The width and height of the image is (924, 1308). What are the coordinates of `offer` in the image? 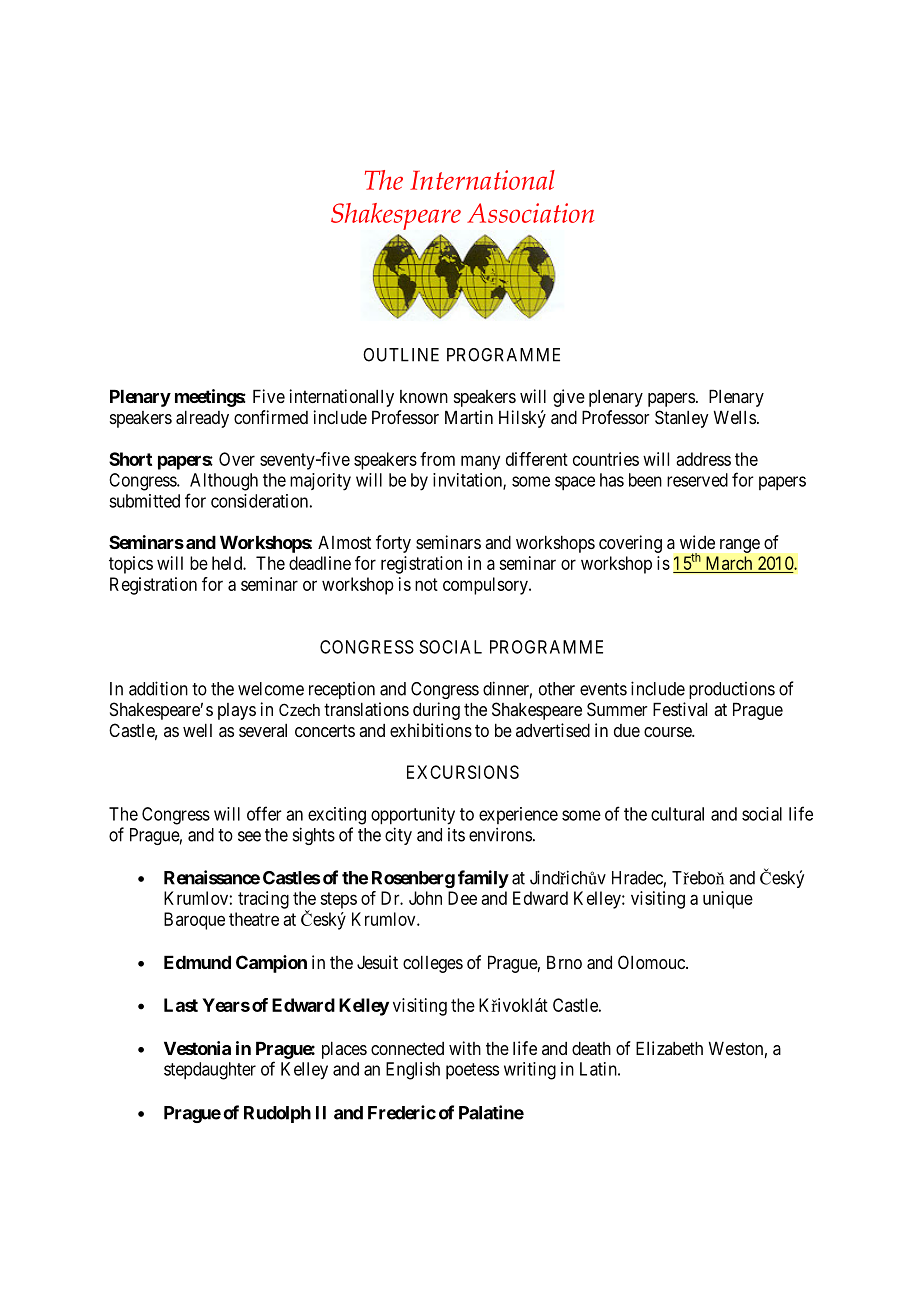 It's located at (264, 813).
